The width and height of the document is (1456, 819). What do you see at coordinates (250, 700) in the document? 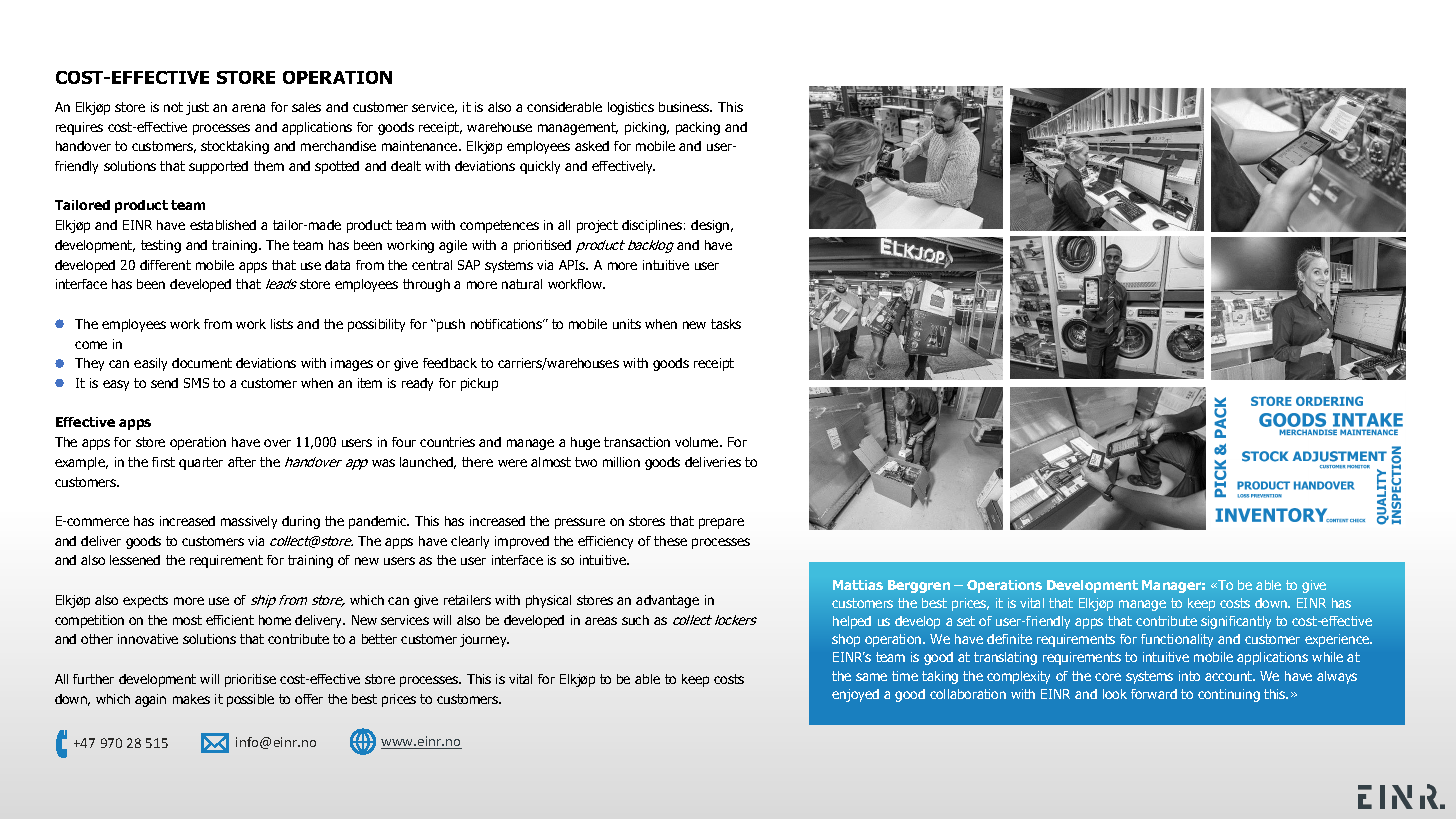
I see `possible` at bounding box center [250, 700].
